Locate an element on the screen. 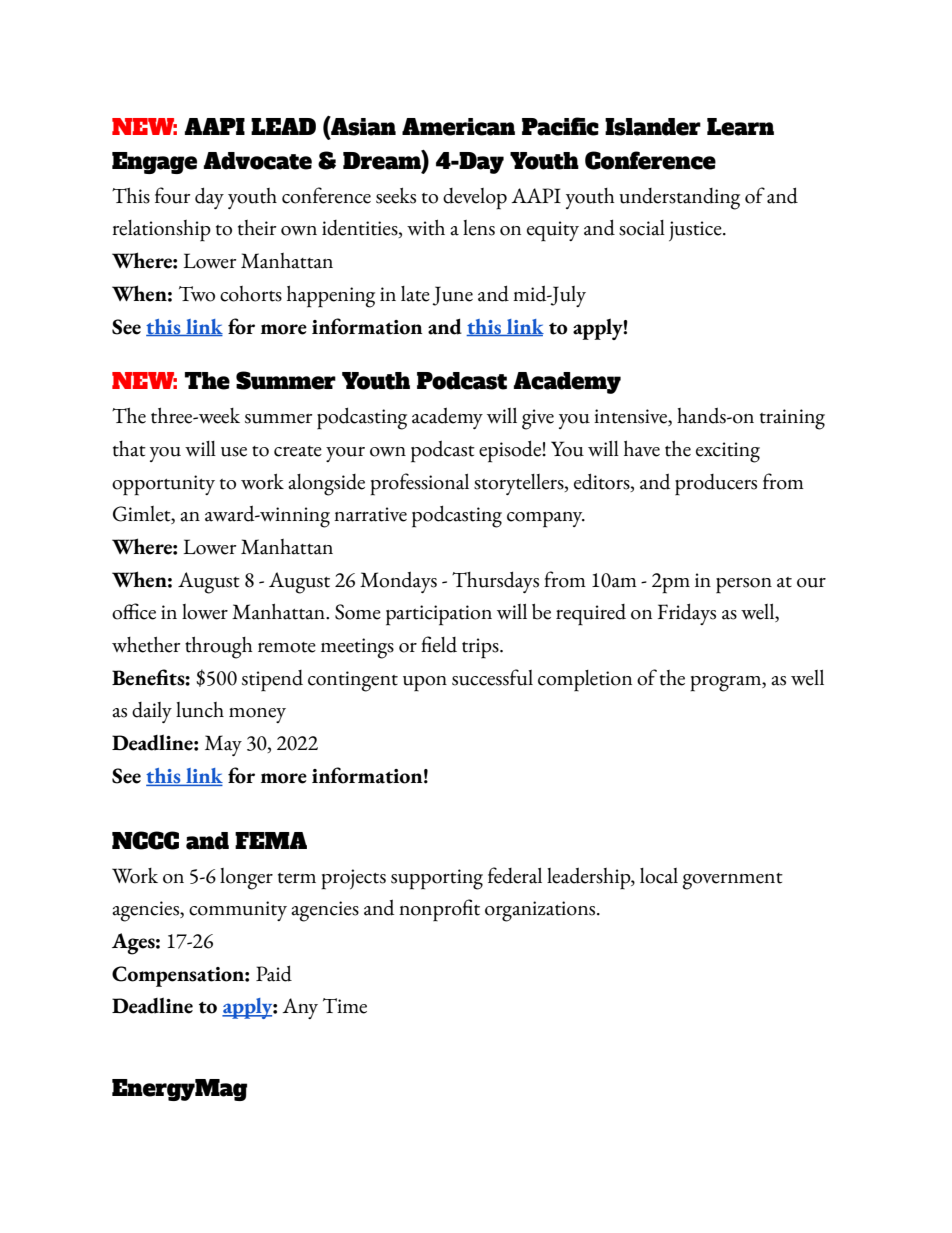 The width and height of the screenshot is (952, 1233). office is located at coordinates (134, 611).
